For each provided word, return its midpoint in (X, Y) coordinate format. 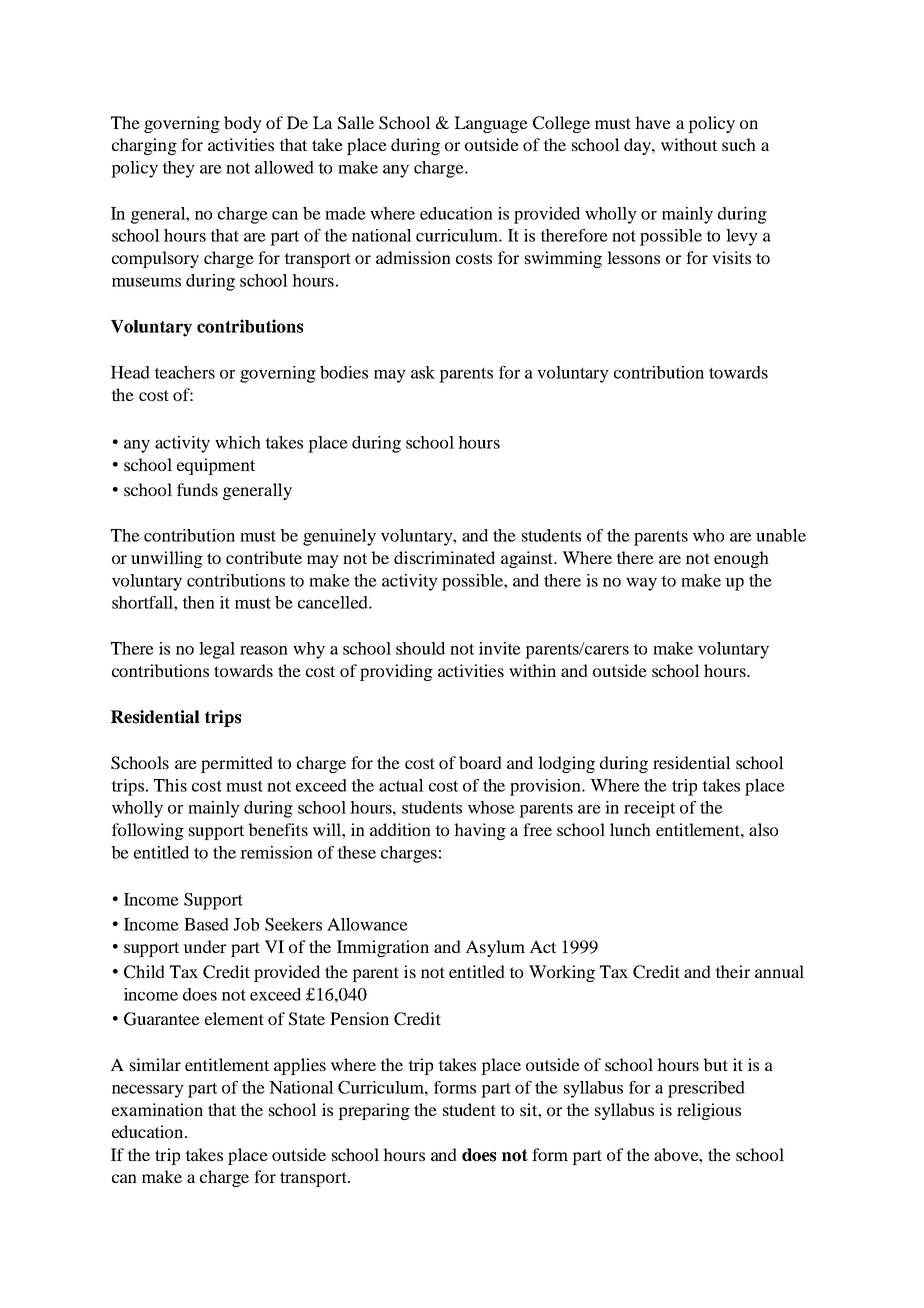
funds (197, 489)
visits (731, 257)
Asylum (495, 948)
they (178, 169)
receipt (649, 809)
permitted (237, 764)
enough (741, 559)
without (689, 144)
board (480, 762)
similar (155, 1064)
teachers (184, 372)
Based (206, 924)
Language (491, 124)
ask (423, 372)
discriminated (444, 557)
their (732, 971)
